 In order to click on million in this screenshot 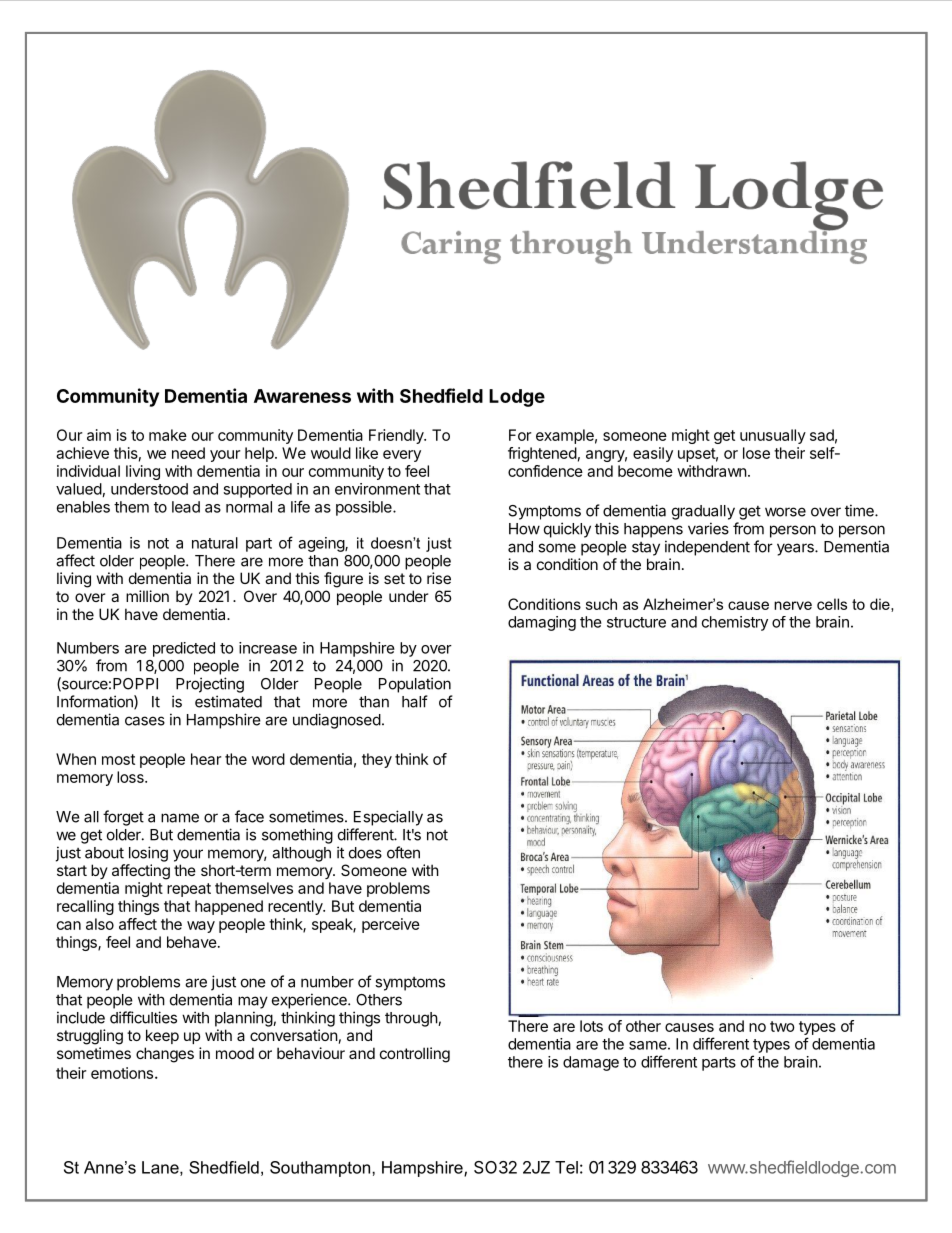, I will do `click(147, 596)`.
